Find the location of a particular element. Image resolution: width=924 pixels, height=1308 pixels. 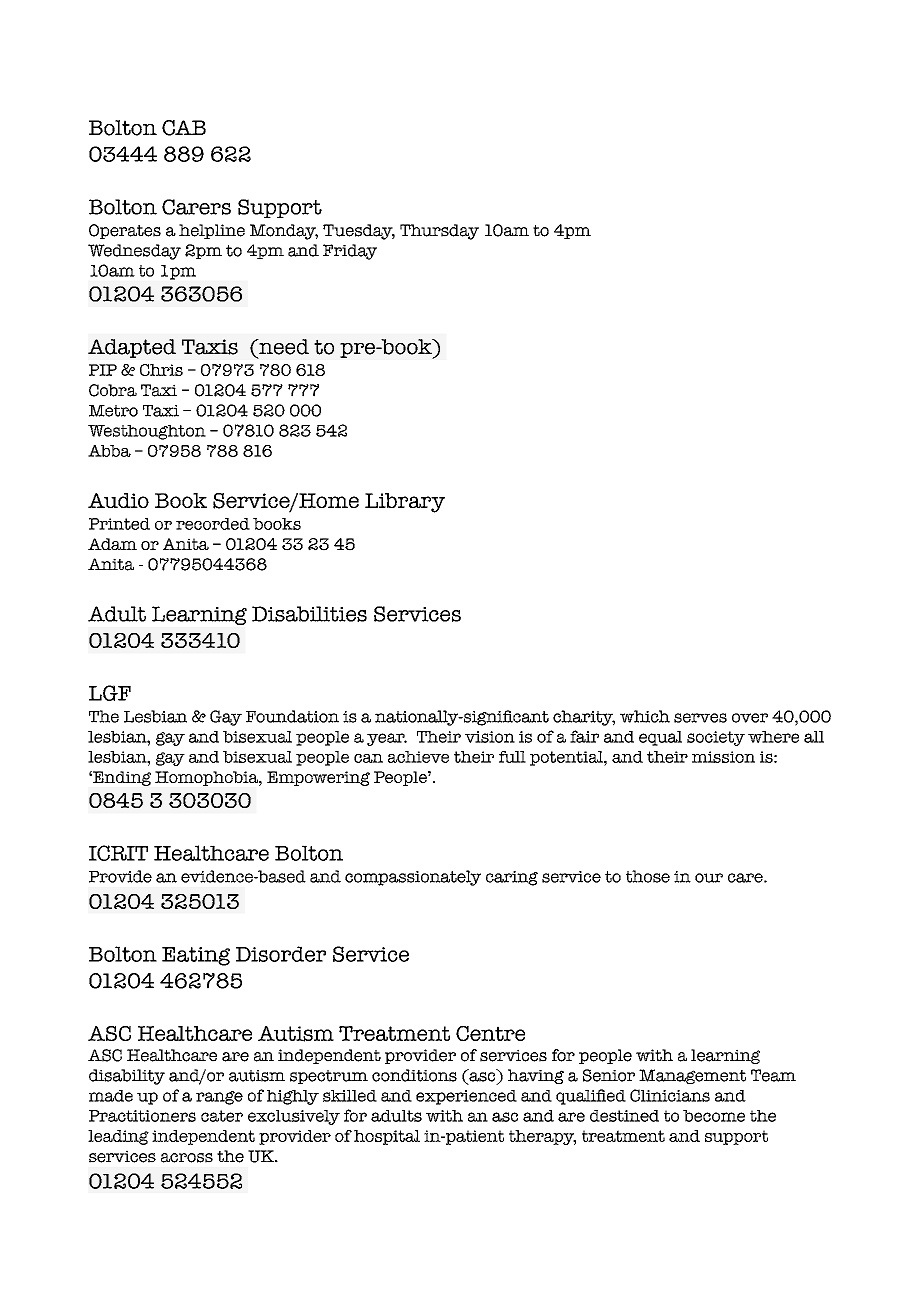

Friday is located at coordinates (350, 252).
